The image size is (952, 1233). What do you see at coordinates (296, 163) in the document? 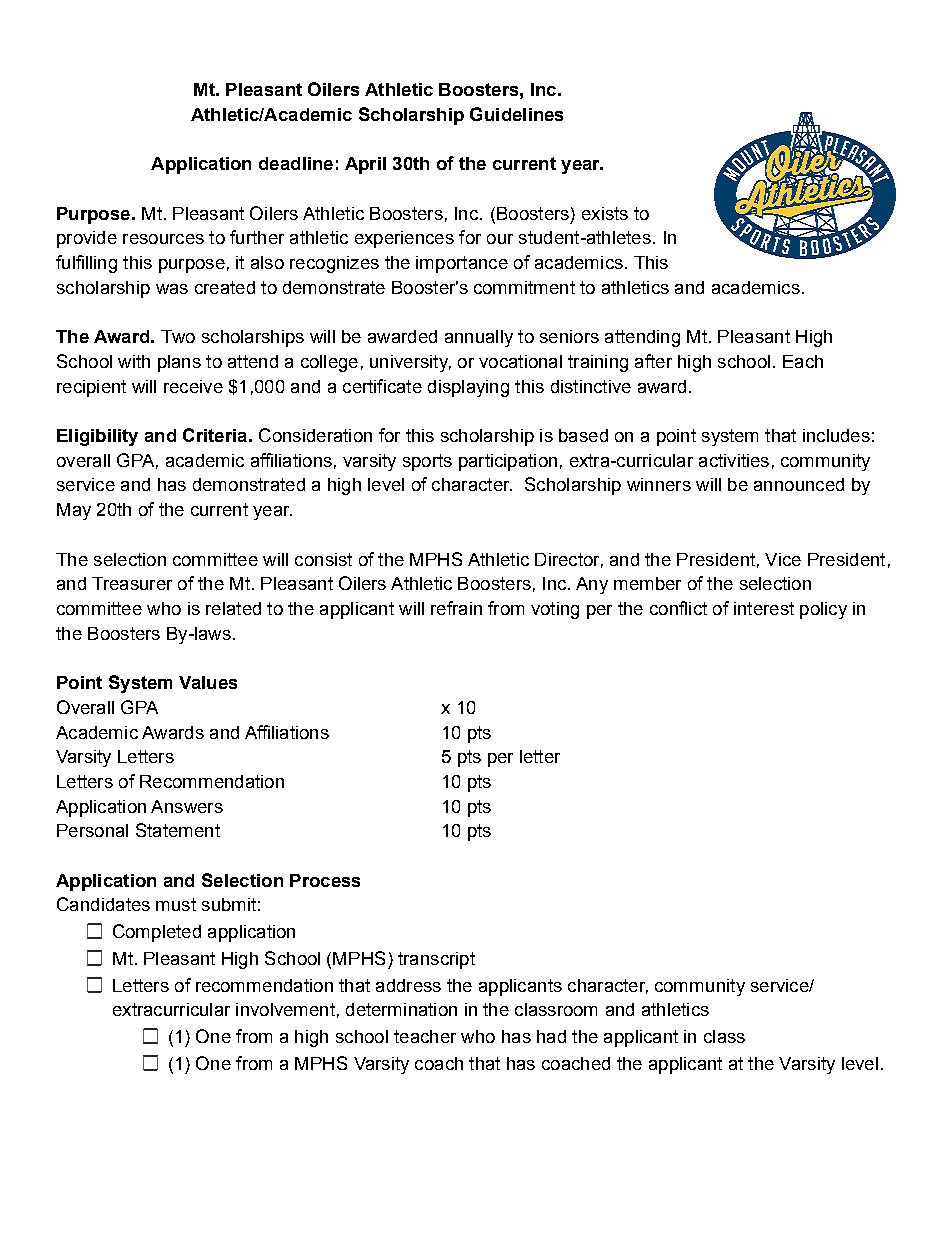
I see `deadline` at bounding box center [296, 163].
